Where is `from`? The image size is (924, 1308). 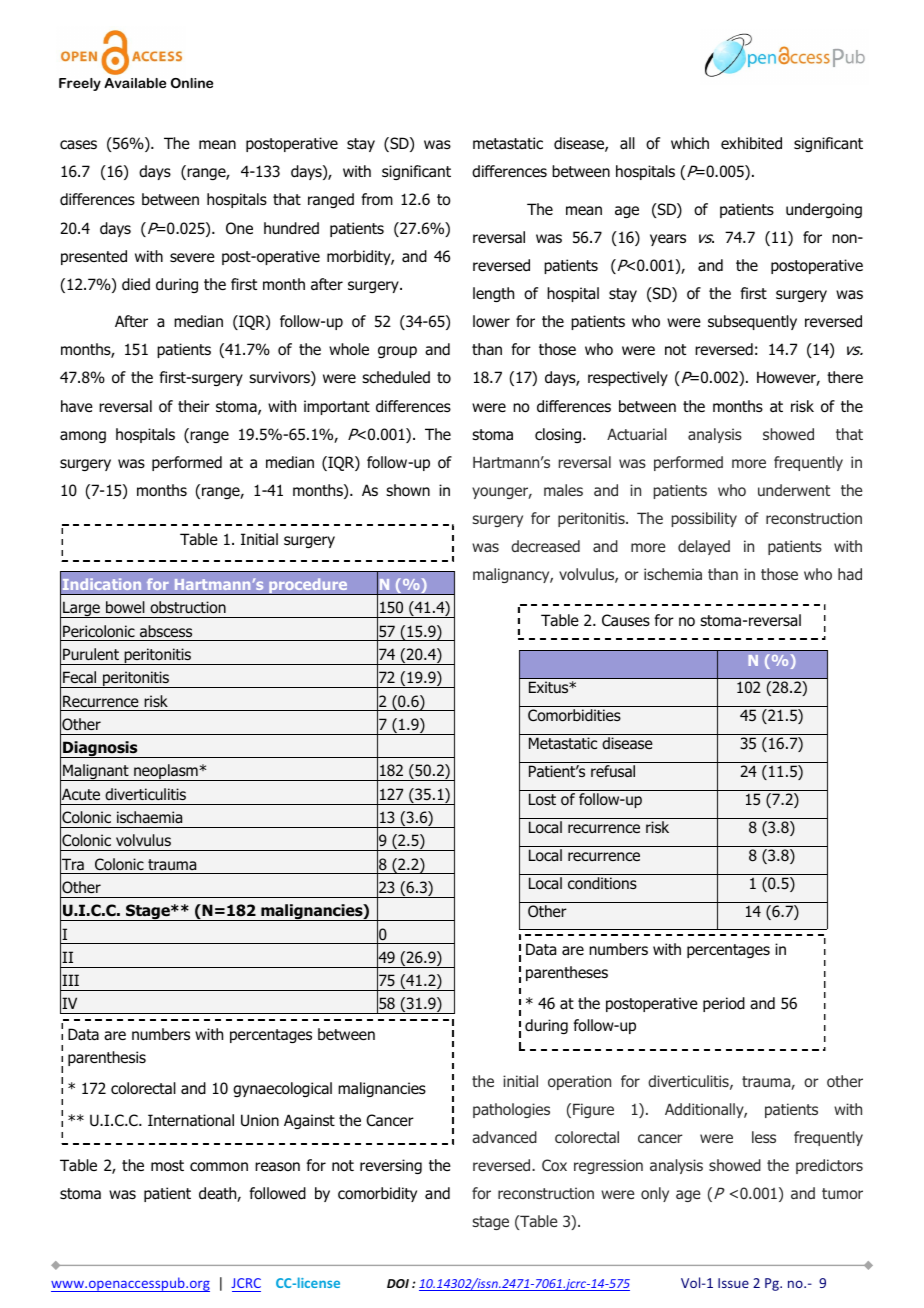 from is located at coordinates (377, 199).
